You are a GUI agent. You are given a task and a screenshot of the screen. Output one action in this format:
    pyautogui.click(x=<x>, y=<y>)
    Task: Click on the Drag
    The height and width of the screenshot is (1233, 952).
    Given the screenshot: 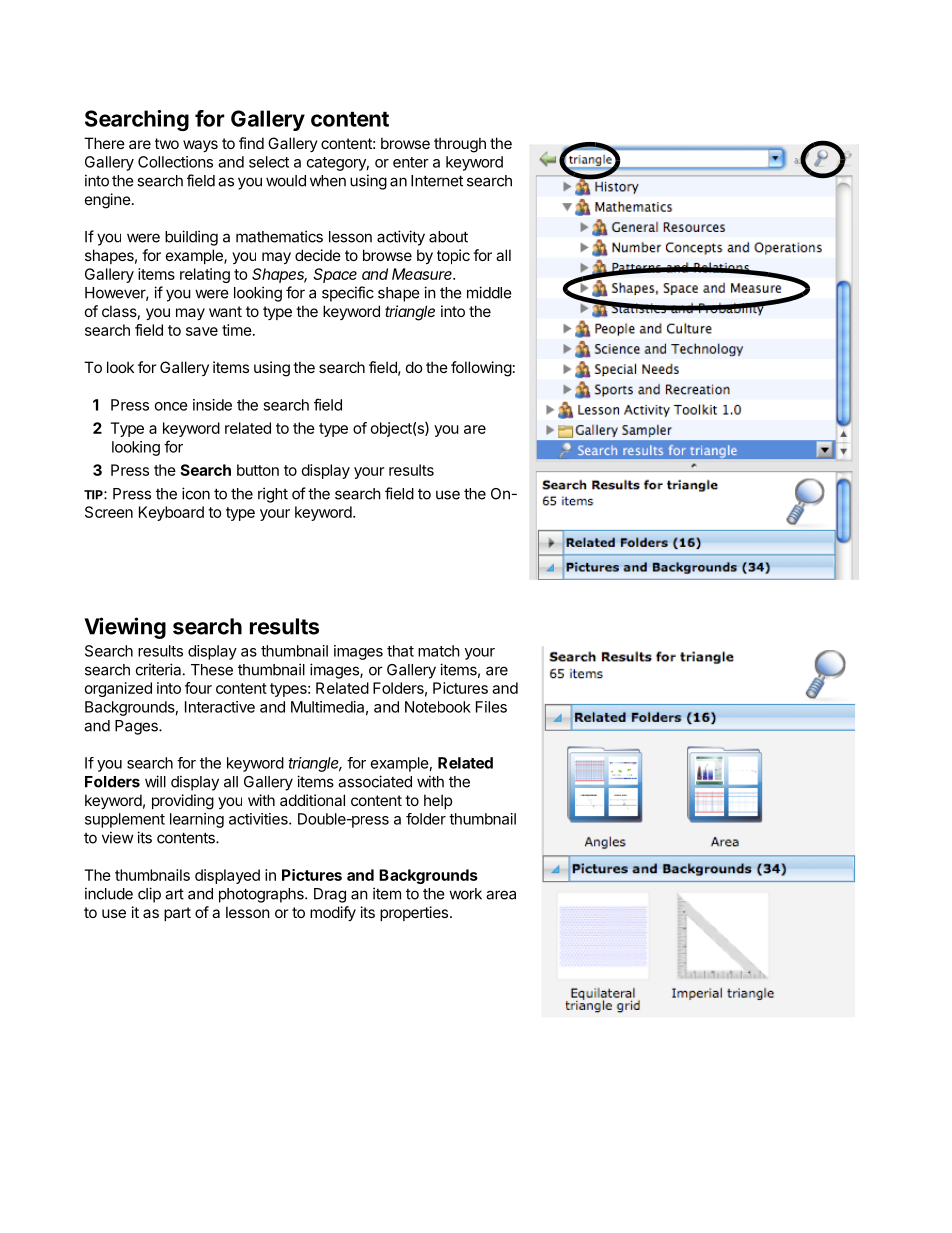 What is the action you would take?
    pyautogui.click(x=330, y=895)
